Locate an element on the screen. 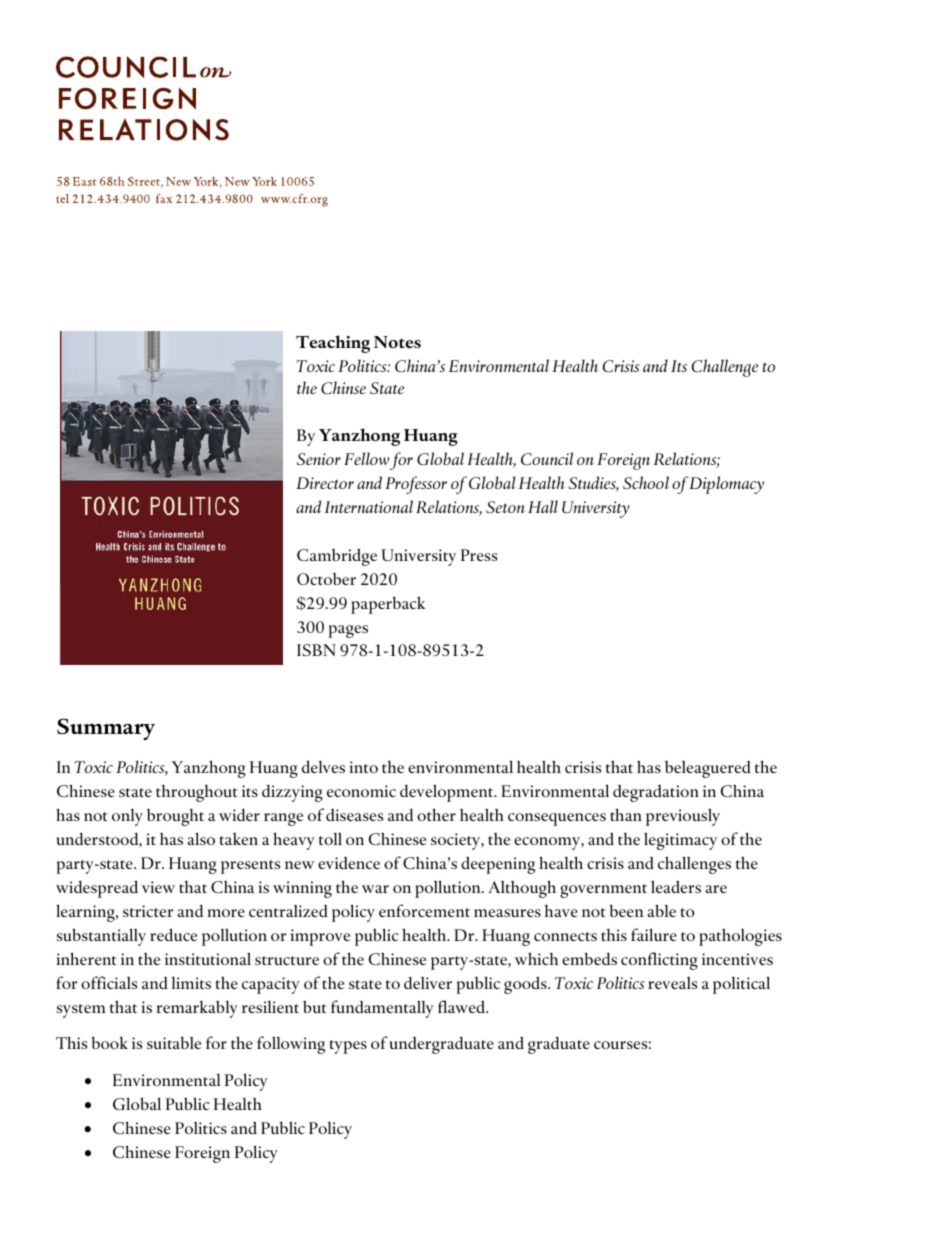  beleaguered is located at coordinates (708, 769).
